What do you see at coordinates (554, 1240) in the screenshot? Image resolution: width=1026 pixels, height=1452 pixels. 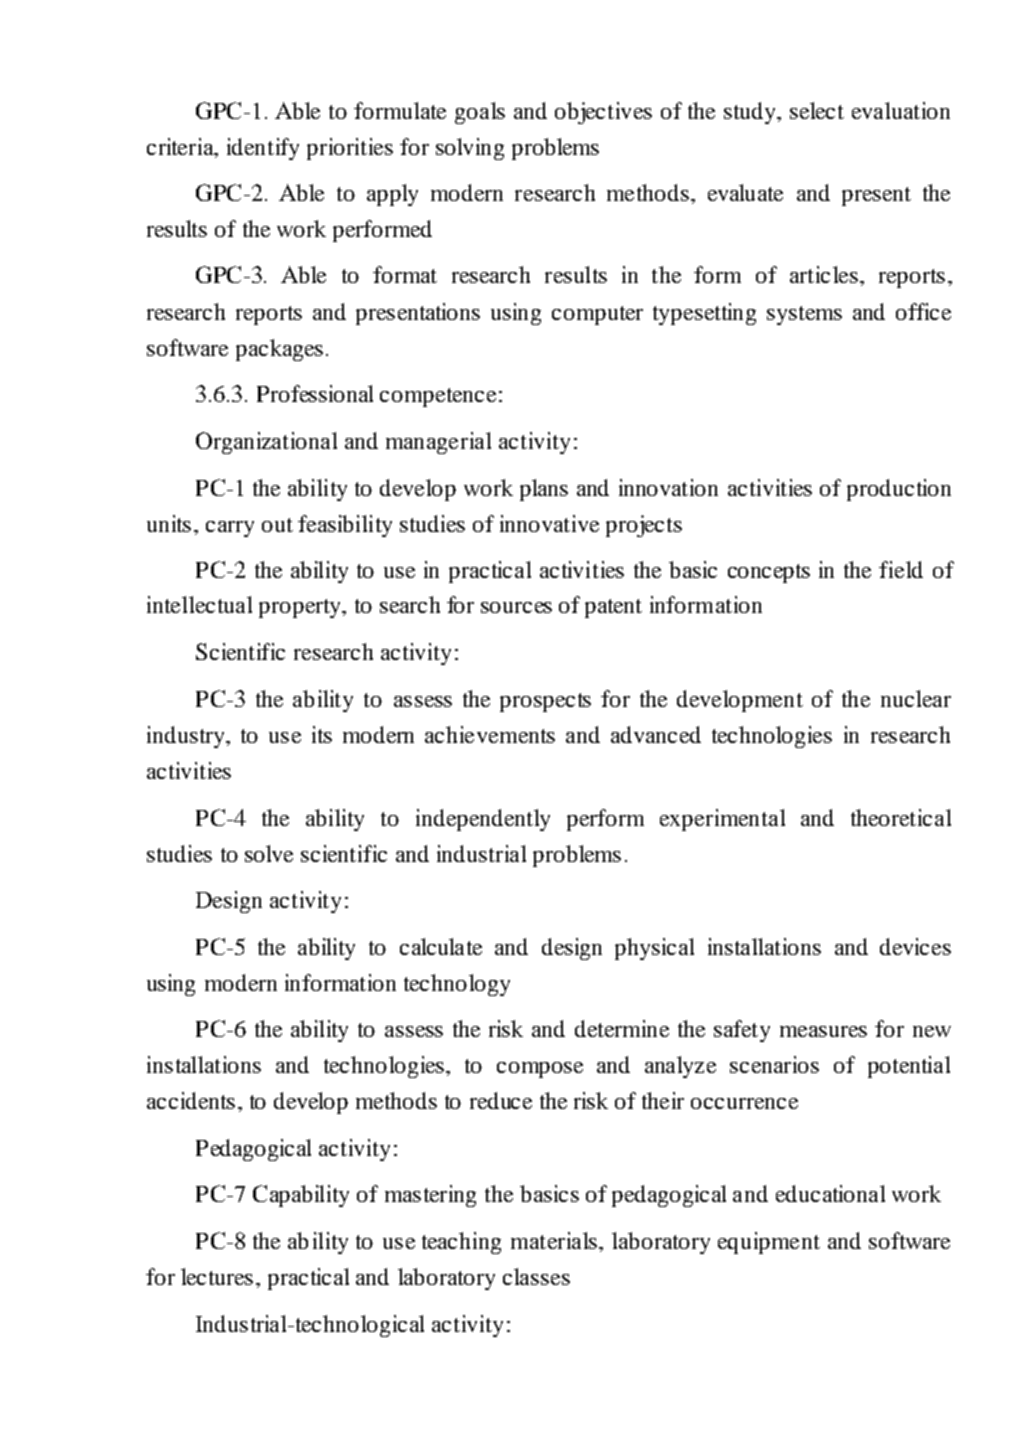 I see `materials` at bounding box center [554, 1240].
